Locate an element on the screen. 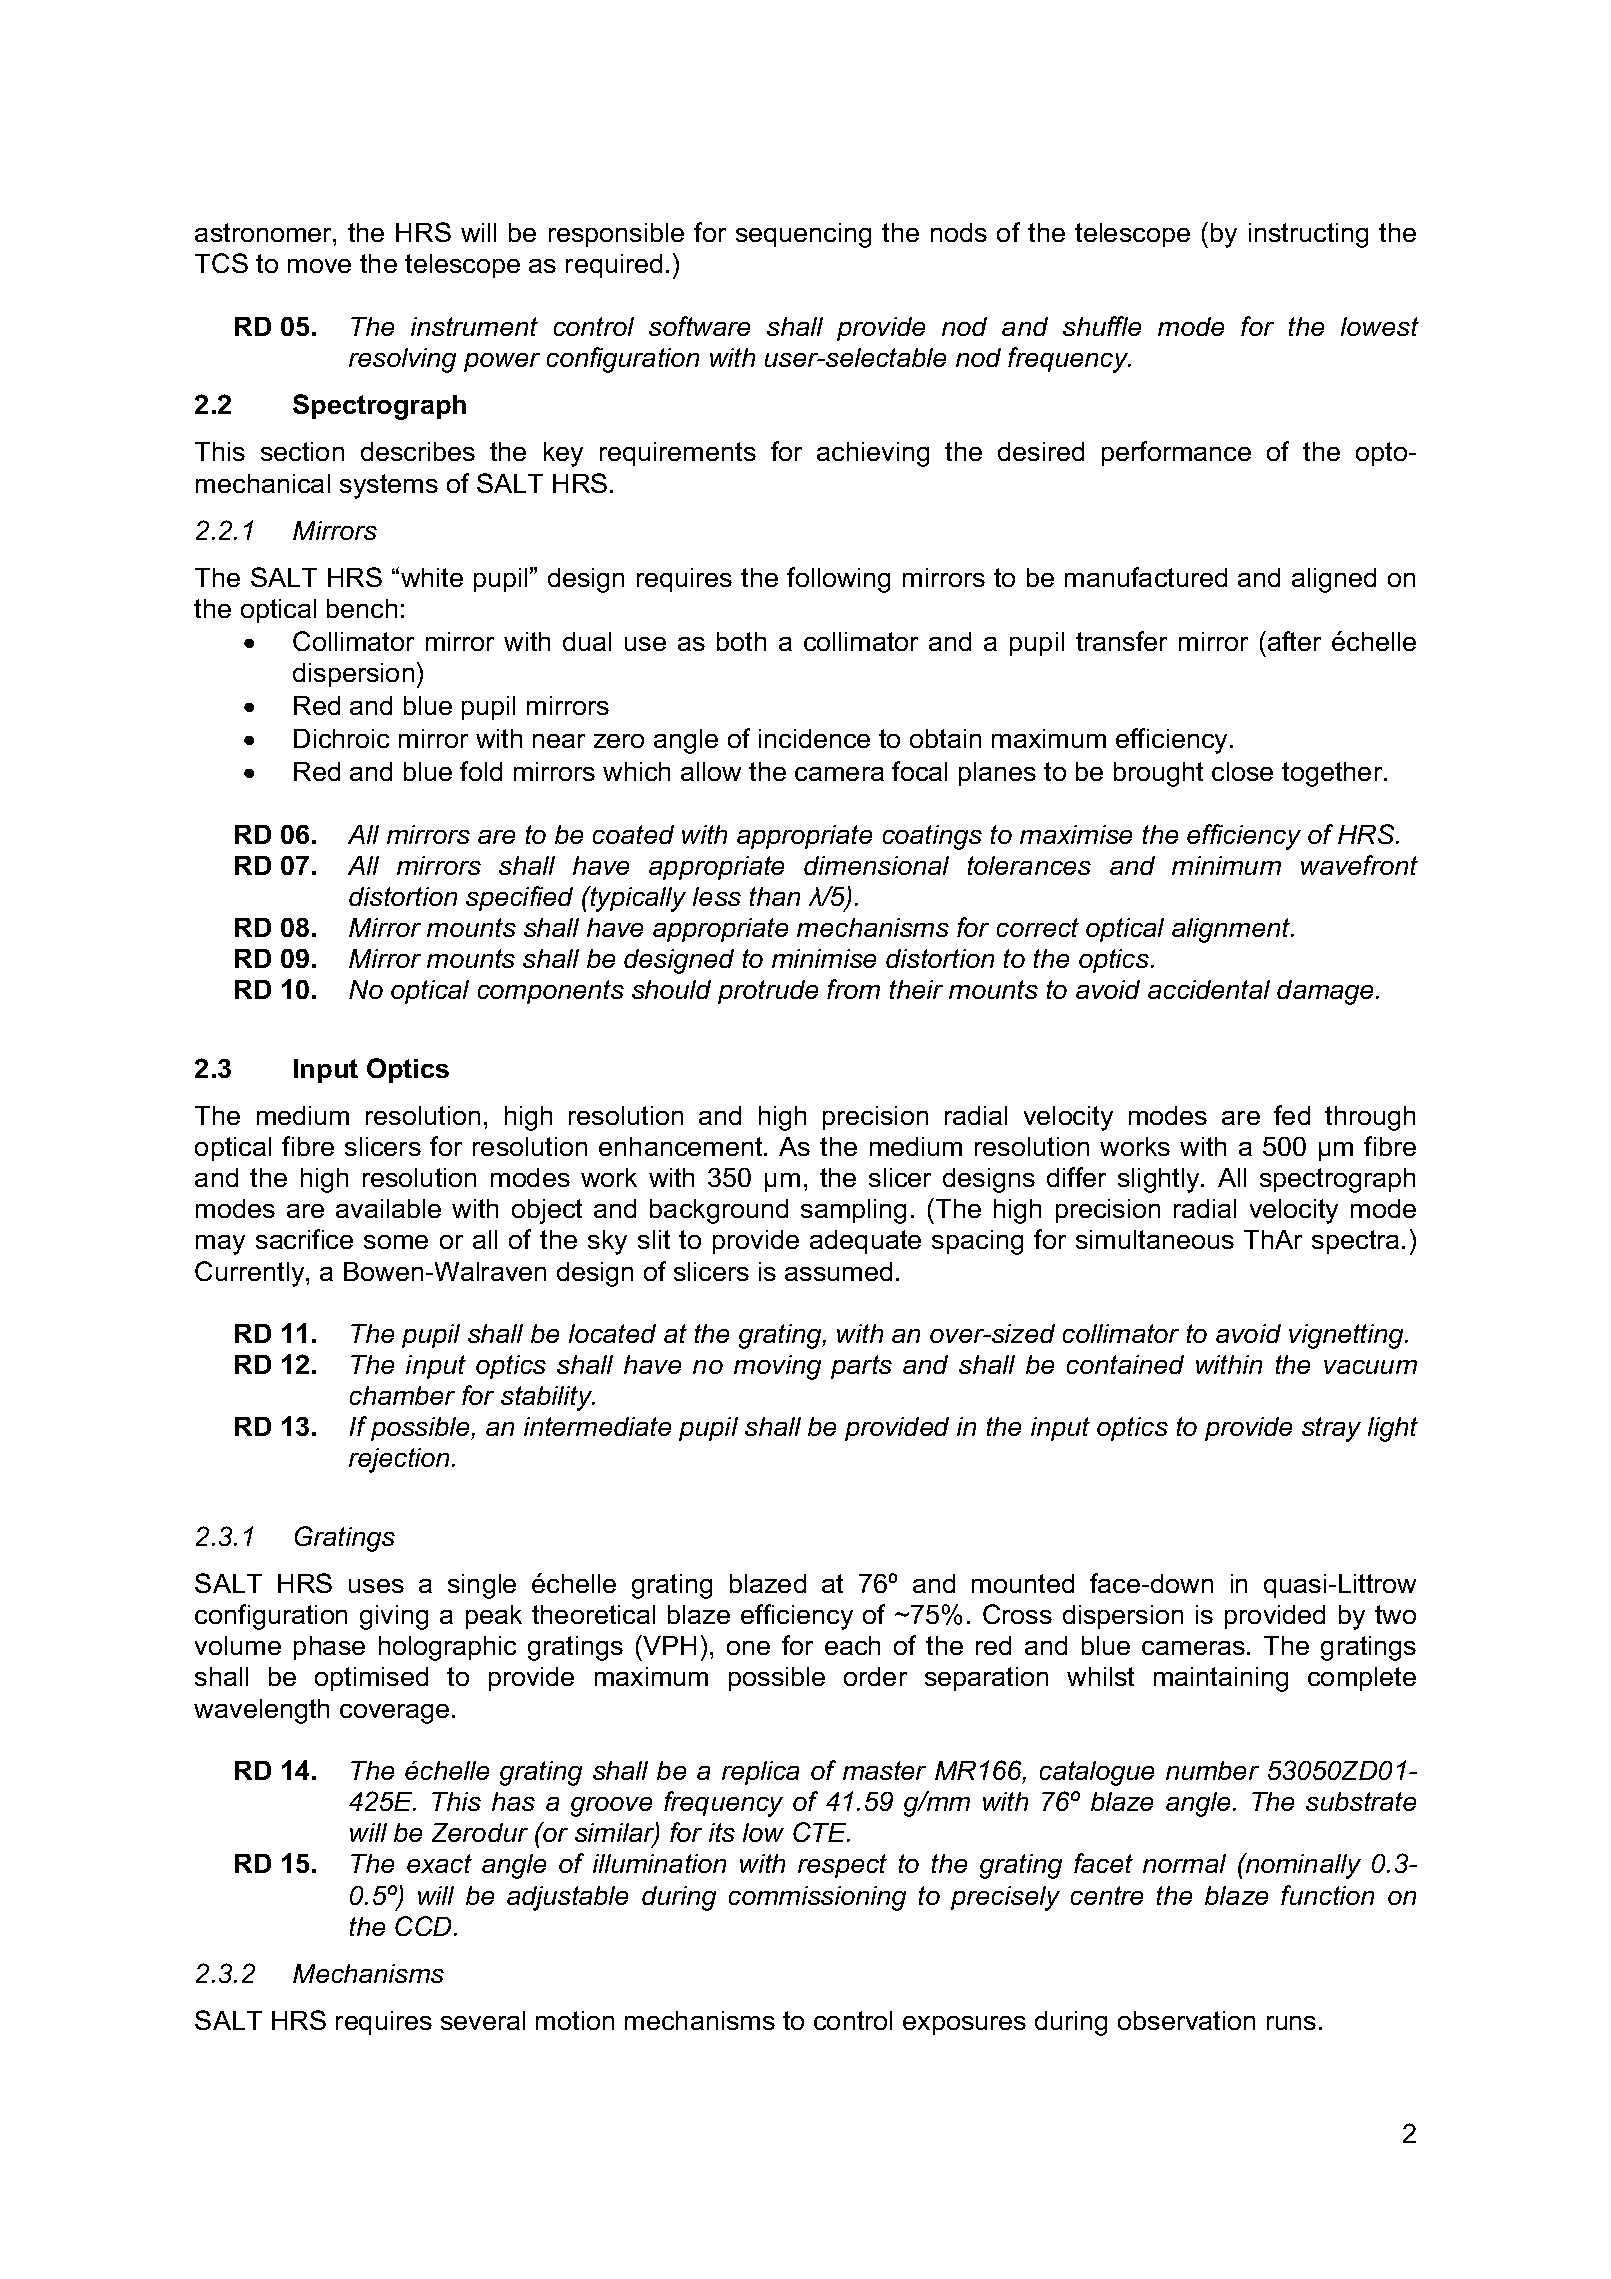  instructing is located at coordinates (1308, 235).
